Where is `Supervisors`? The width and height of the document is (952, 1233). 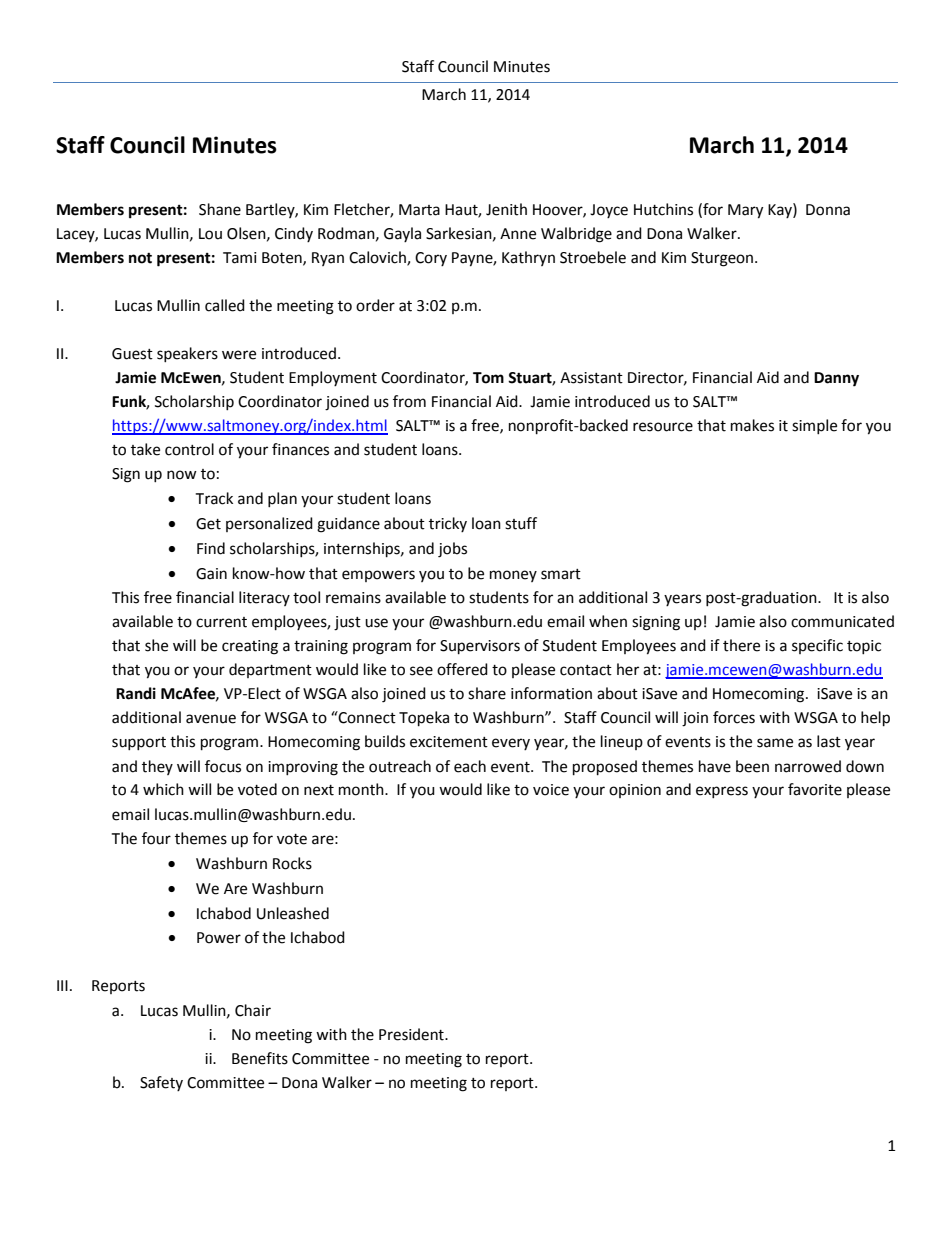
Supervisors is located at coordinates (480, 647).
